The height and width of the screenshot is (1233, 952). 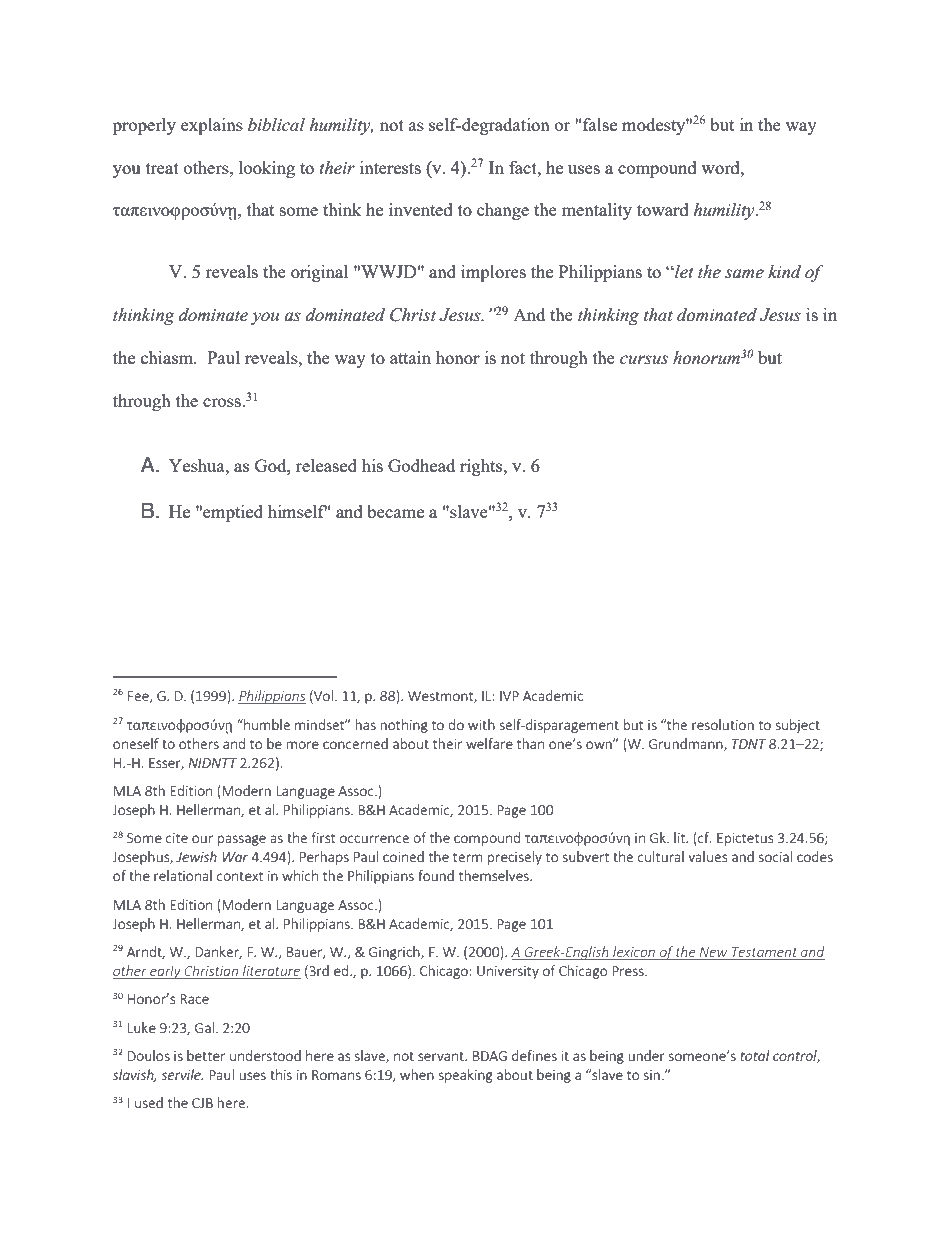 What do you see at coordinates (644, 360) in the screenshot?
I see `cursus` at bounding box center [644, 360].
